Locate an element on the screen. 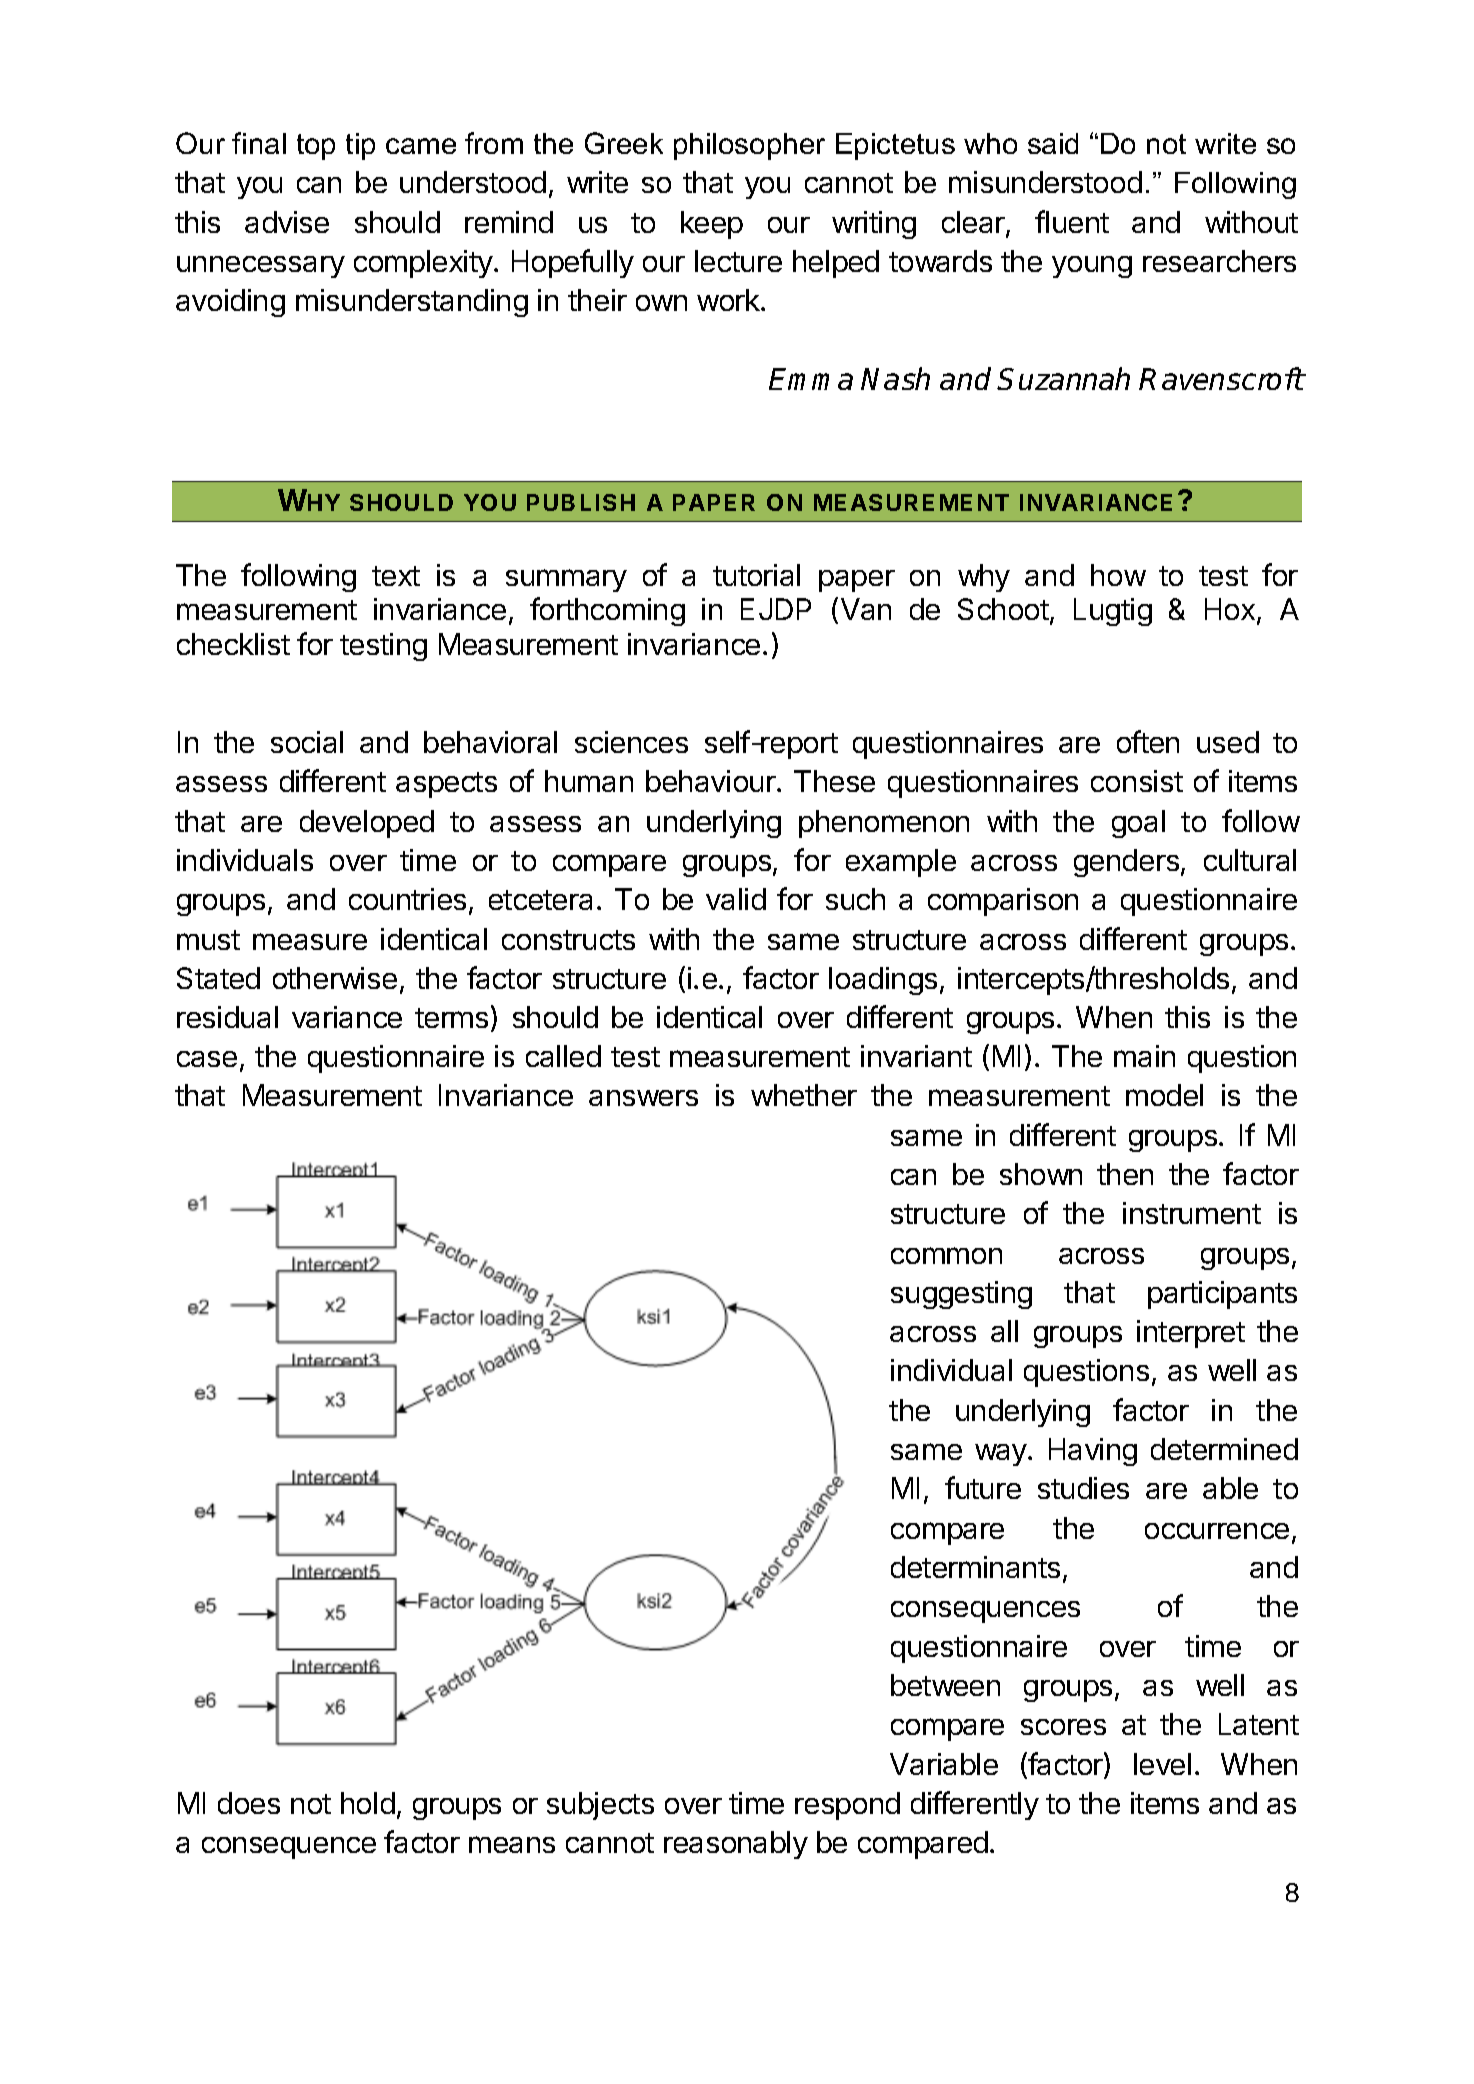  keep is located at coordinates (712, 225).
